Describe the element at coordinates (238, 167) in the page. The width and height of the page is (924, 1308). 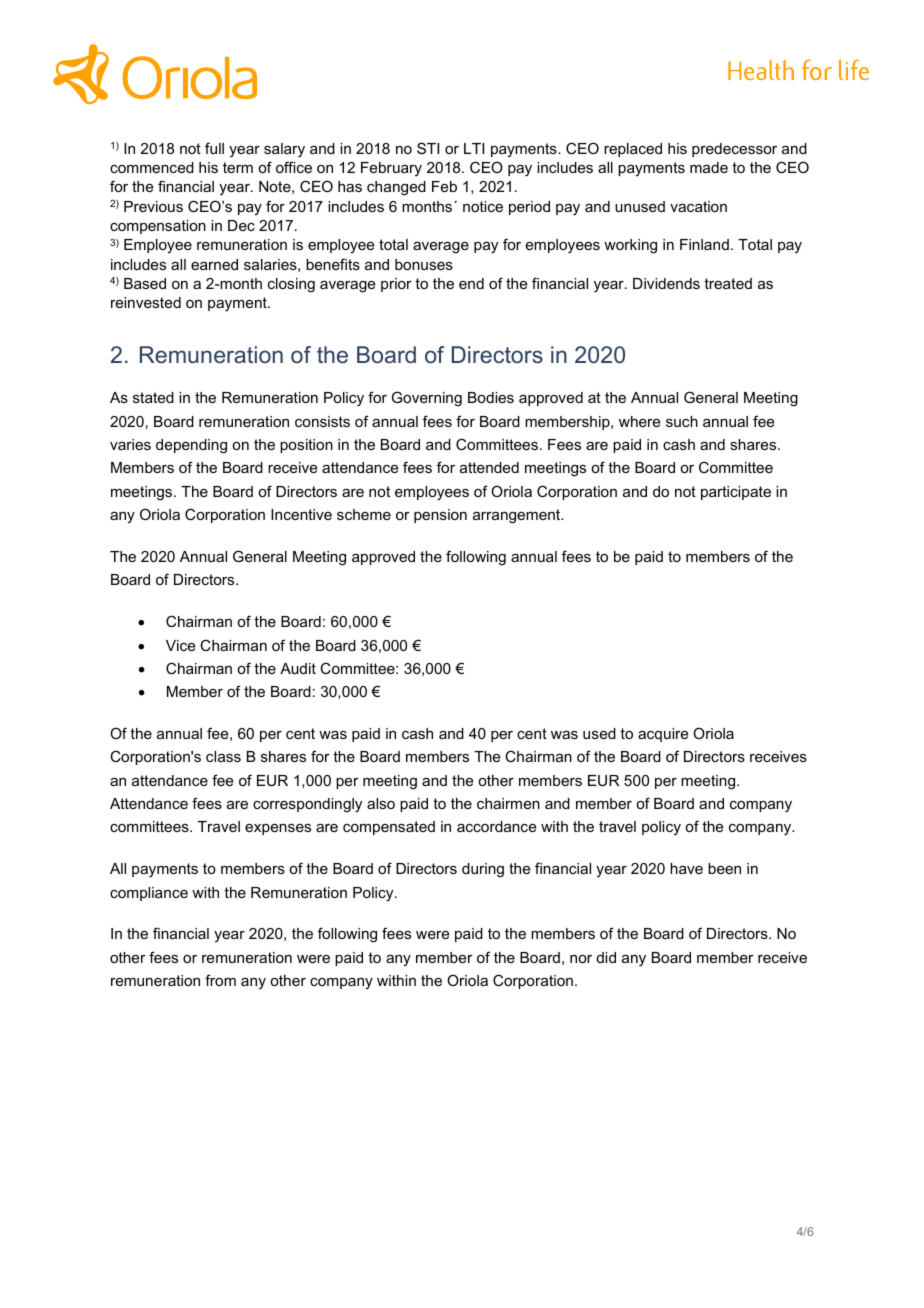
I see `term` at that location.
